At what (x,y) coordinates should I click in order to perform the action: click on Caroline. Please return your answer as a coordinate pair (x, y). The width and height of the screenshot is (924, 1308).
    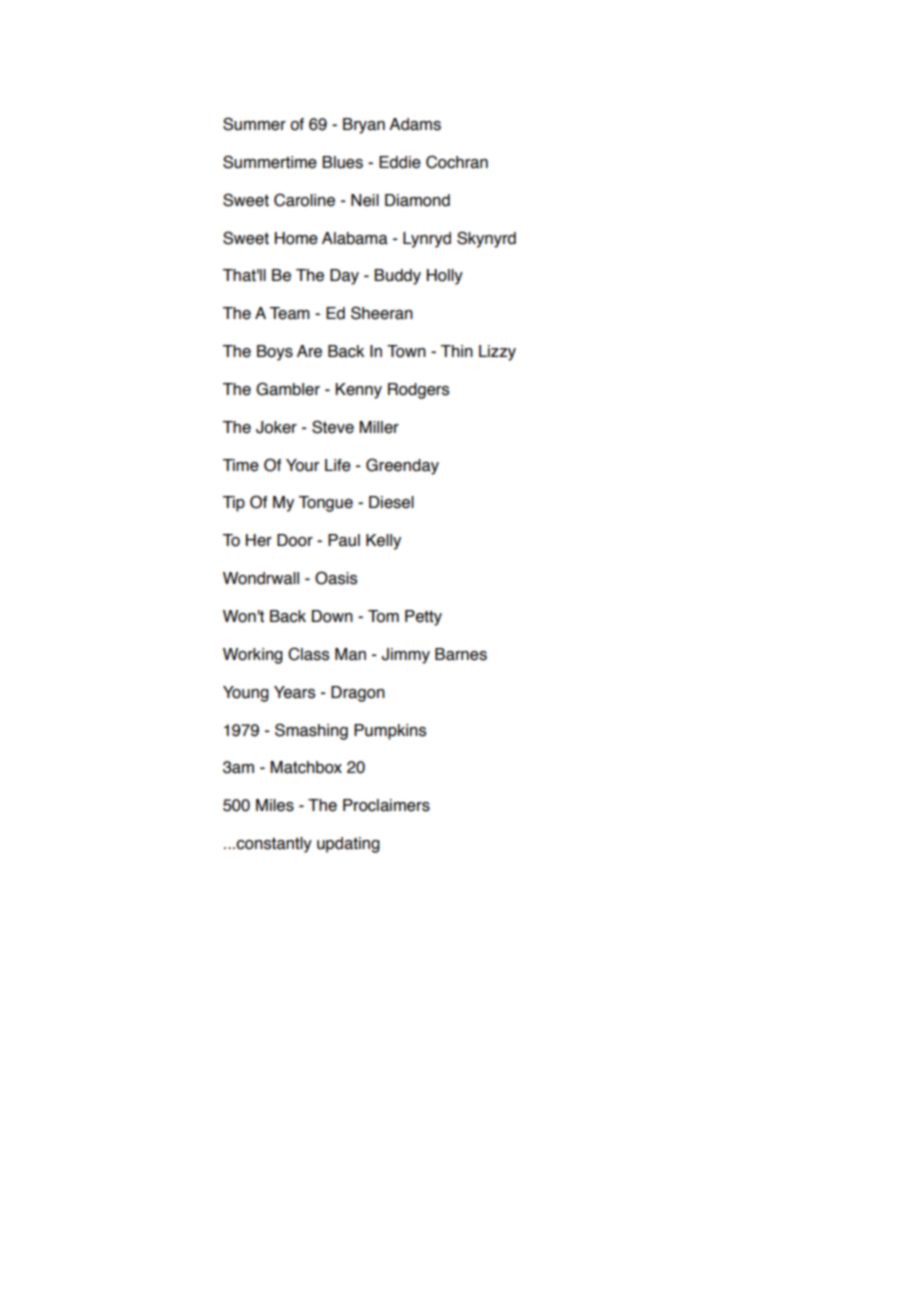
    Looking at the image, I should click on (304, 200).
